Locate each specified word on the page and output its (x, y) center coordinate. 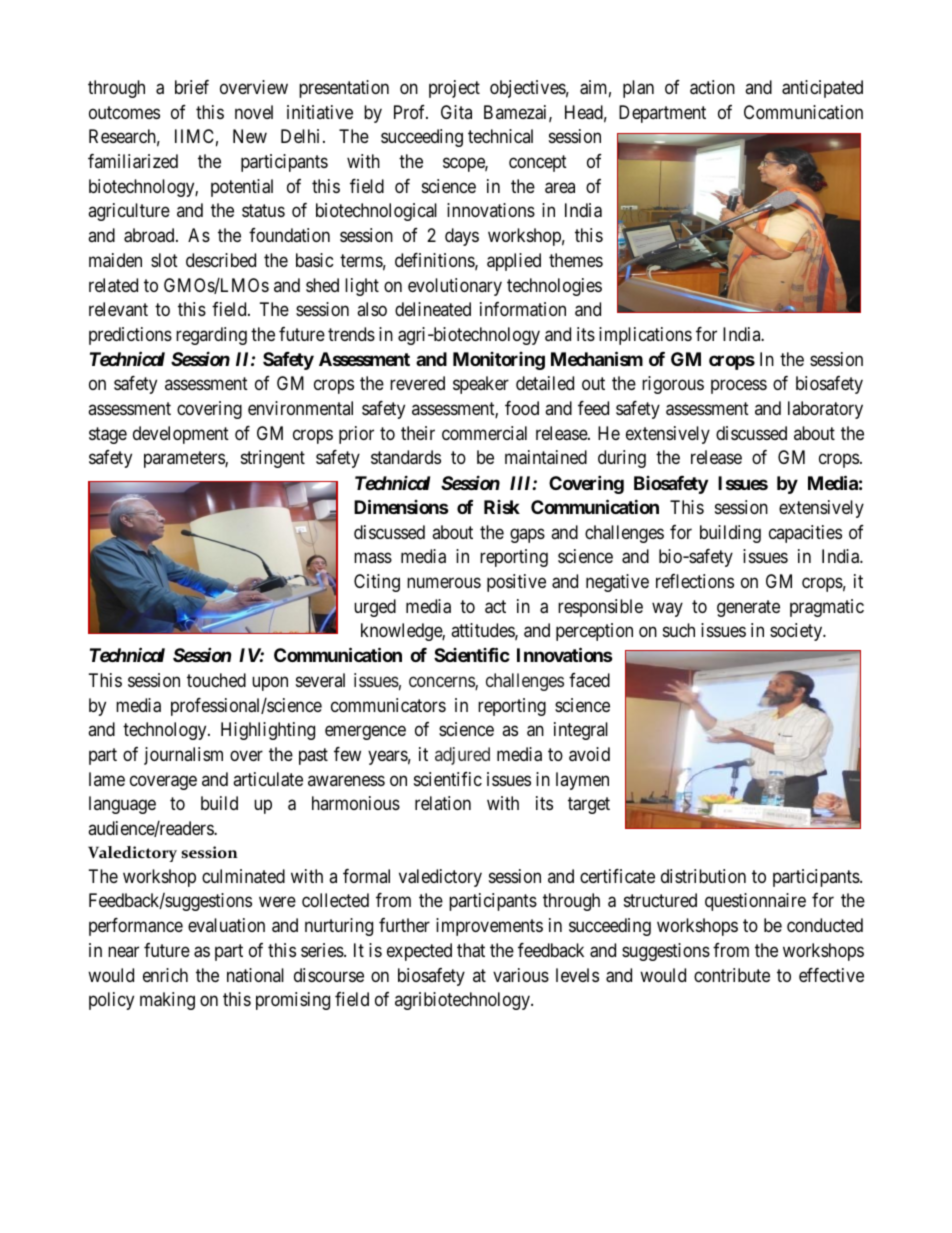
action (712, 87)
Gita (456, 112)
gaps (527, 535)
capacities (805, 534)
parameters (185, 460)
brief (192, 87)
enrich (165, 975)
